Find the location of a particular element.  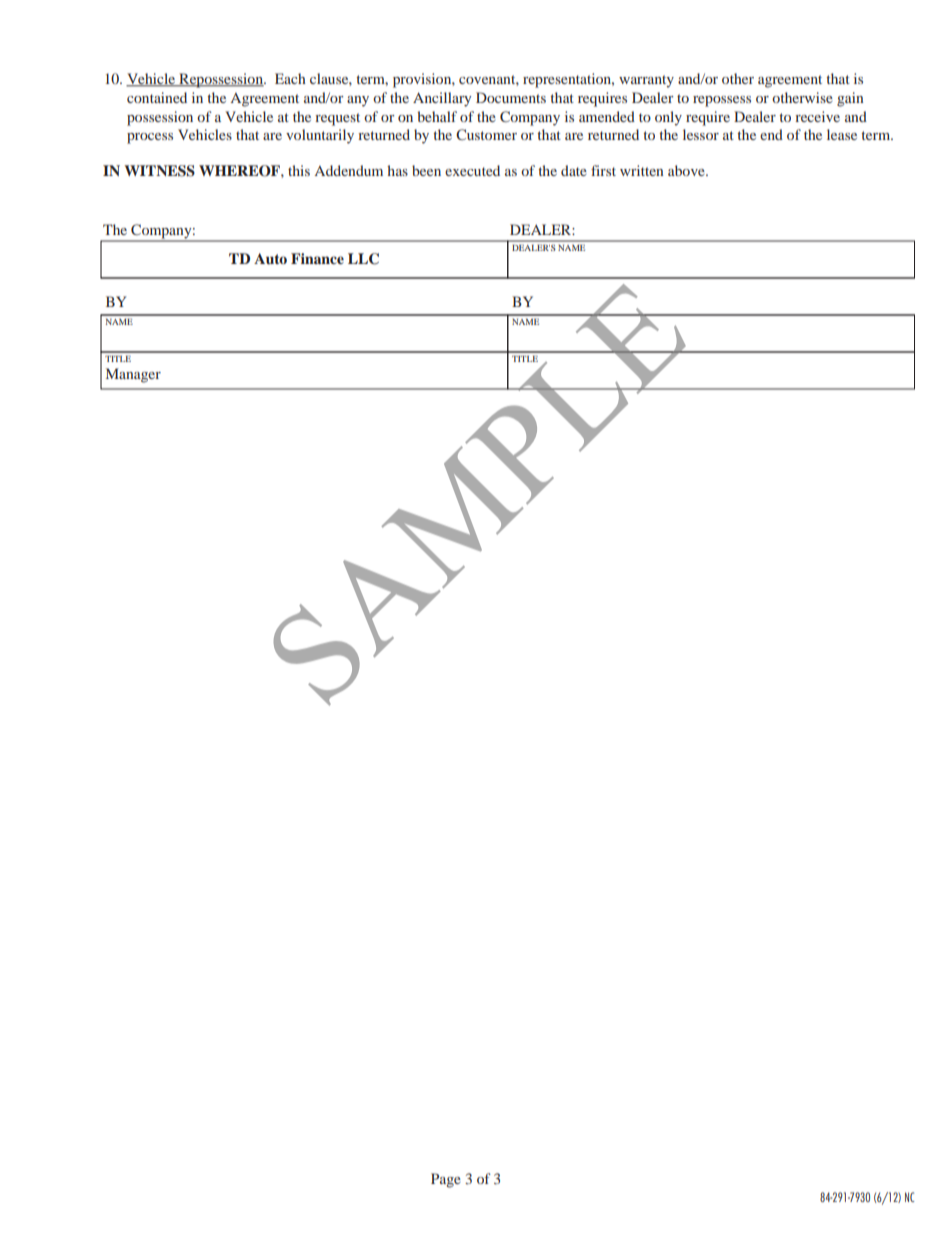

WITNESS is located at coordinates (159, 171).
